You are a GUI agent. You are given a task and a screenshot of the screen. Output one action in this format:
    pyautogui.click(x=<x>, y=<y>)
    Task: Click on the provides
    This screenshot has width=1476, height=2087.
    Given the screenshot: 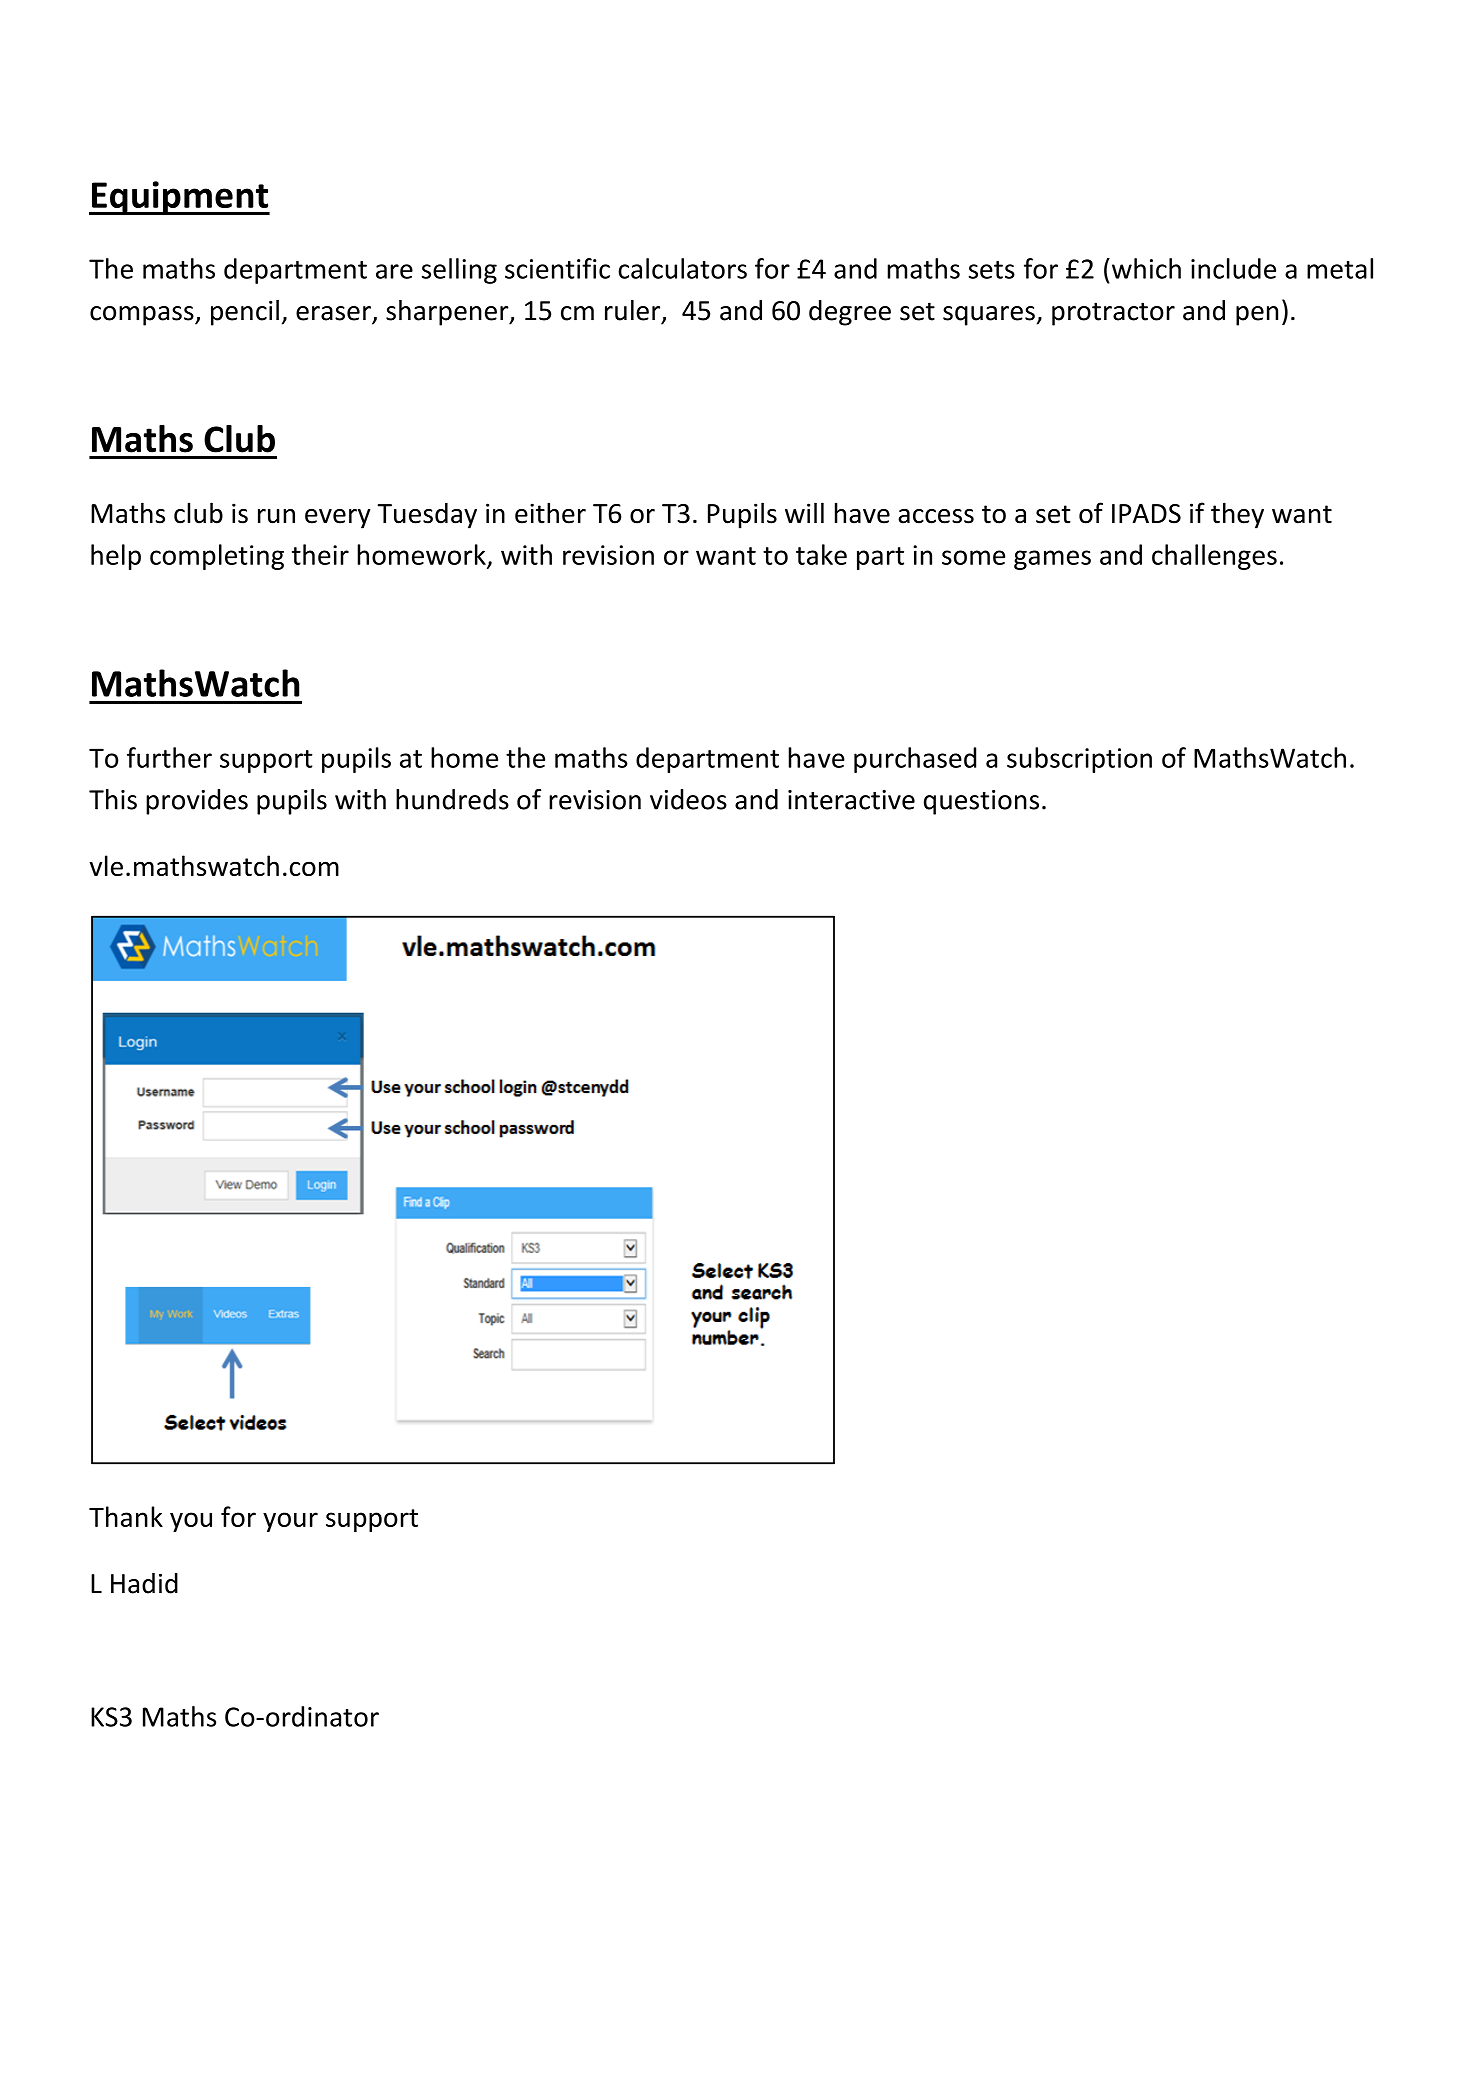 What is the action you would take?
    pyautogui.click(x=197, y=802)
